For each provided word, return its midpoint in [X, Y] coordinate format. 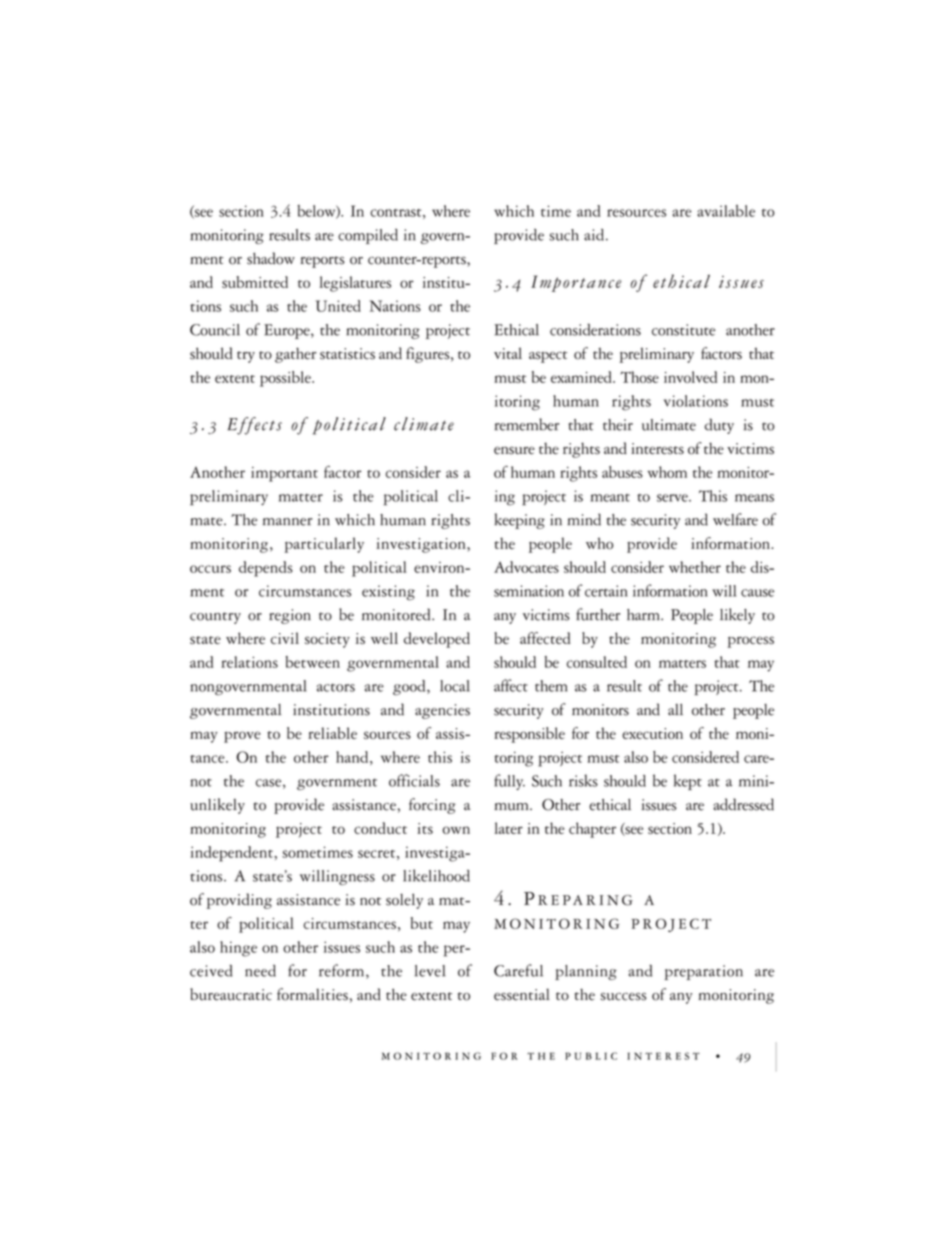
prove [242, 737]
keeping [519, 521]
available [726, 211]
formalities [312, 994]
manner [288, 522]
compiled [368, 236]
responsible [529, 735]
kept [688, 782]
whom [667, 472]
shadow [271, 258]
